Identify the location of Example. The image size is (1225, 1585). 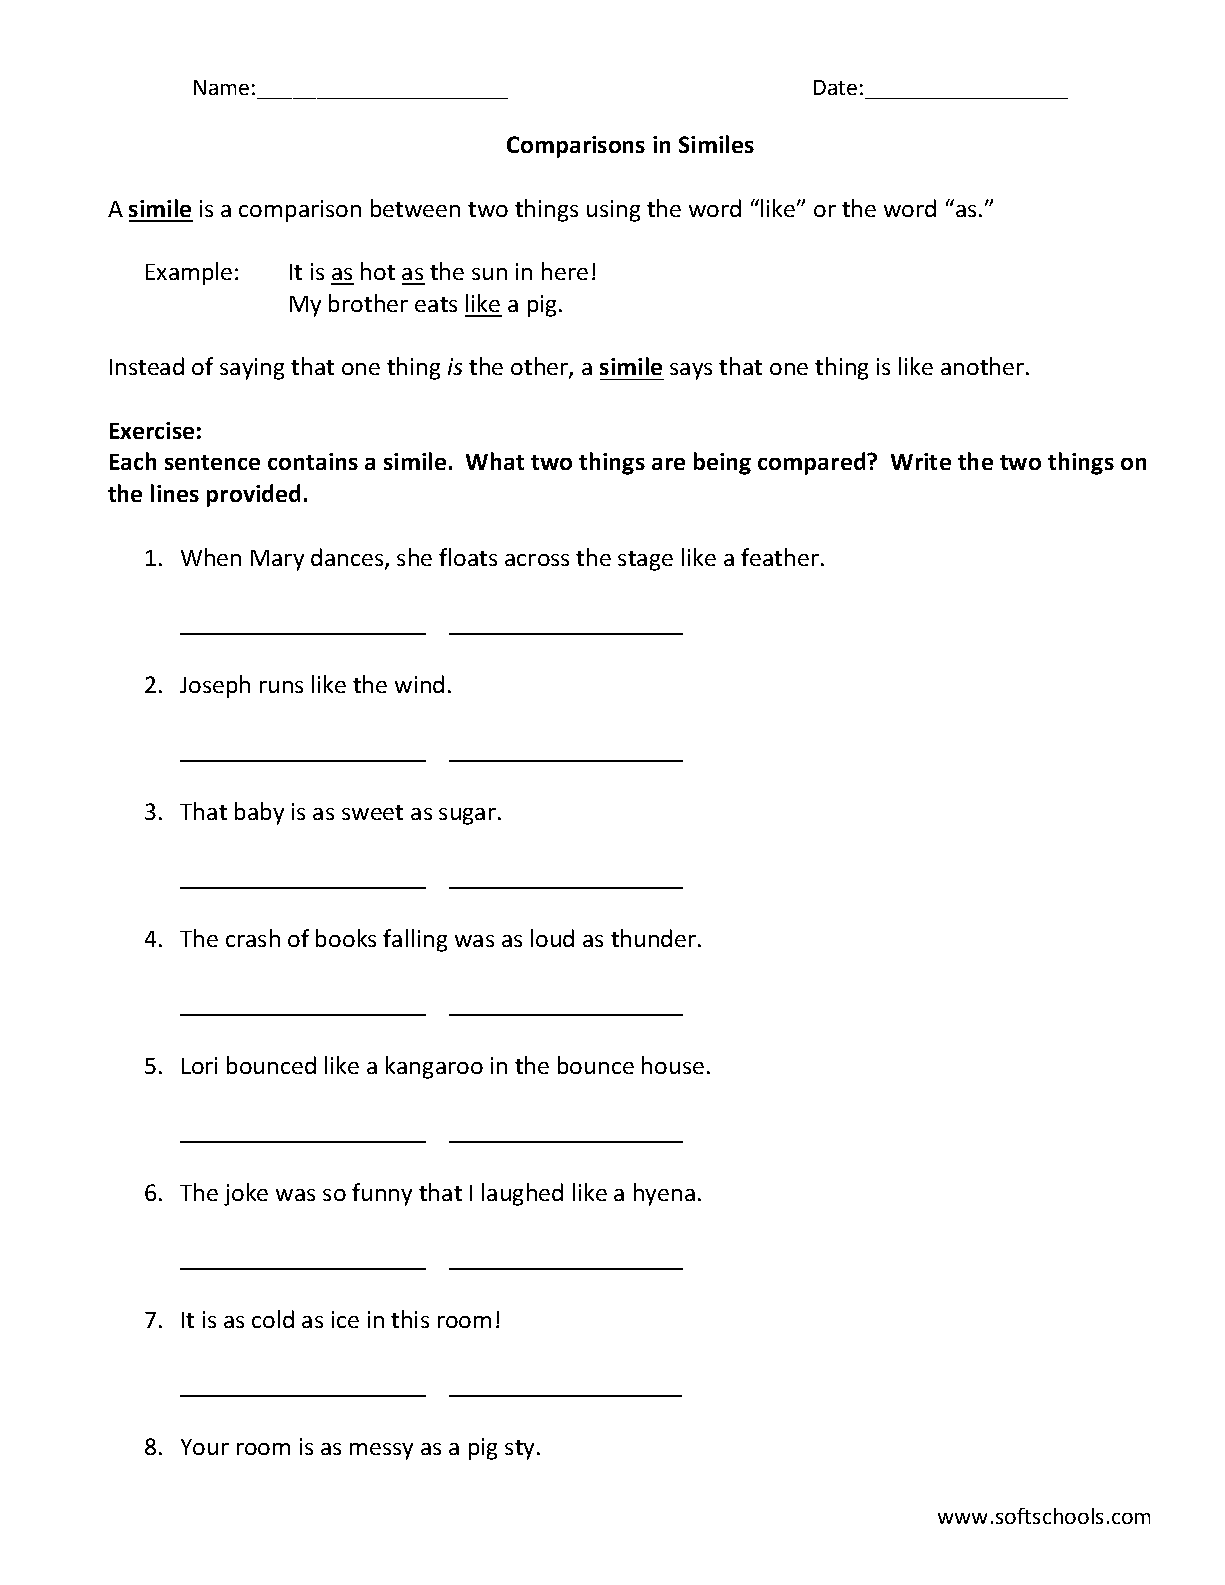
(189, 273).
